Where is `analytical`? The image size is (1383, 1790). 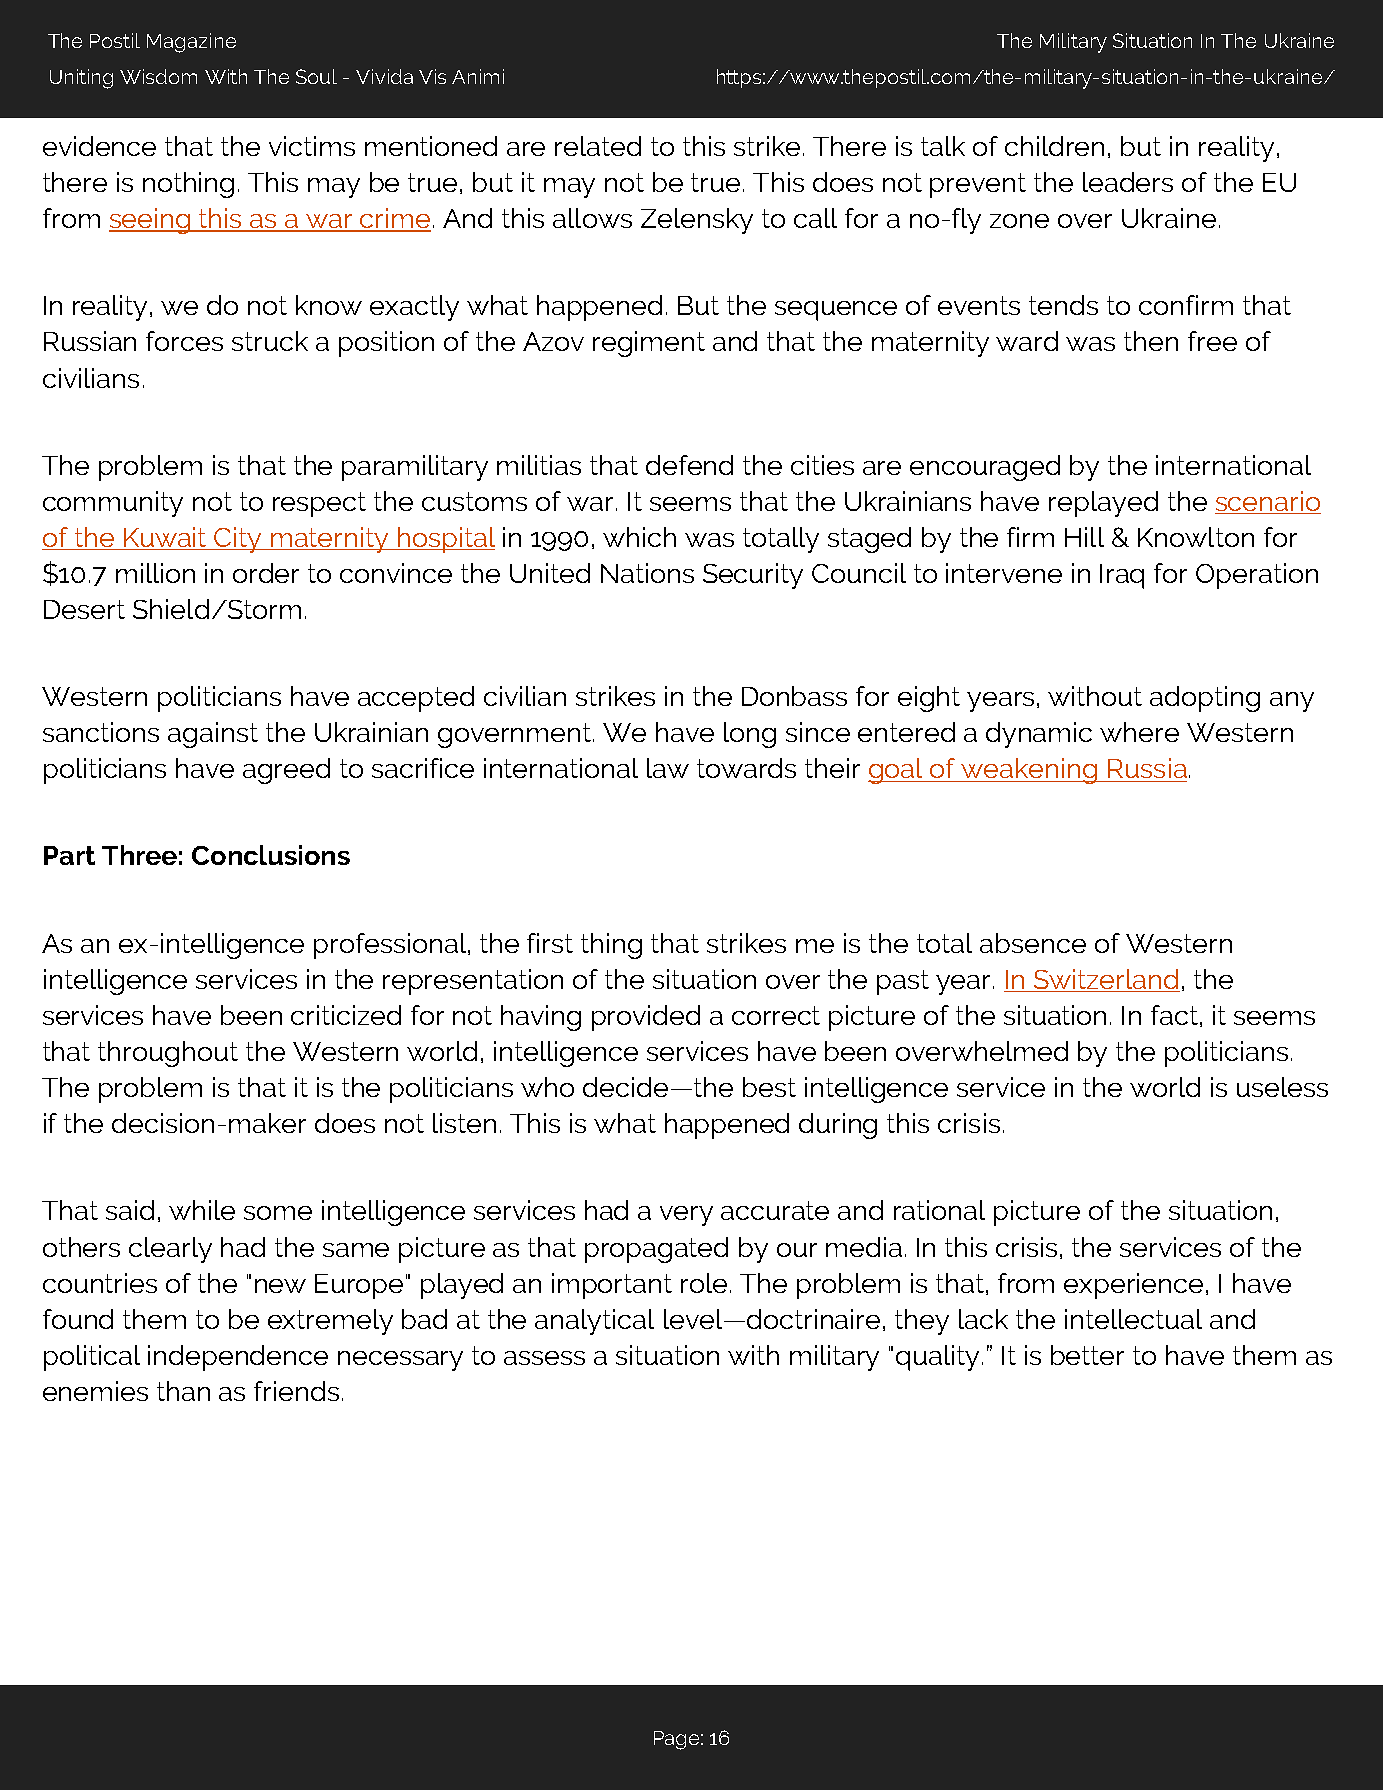
analytical is located at coordinates (594, 1322).
